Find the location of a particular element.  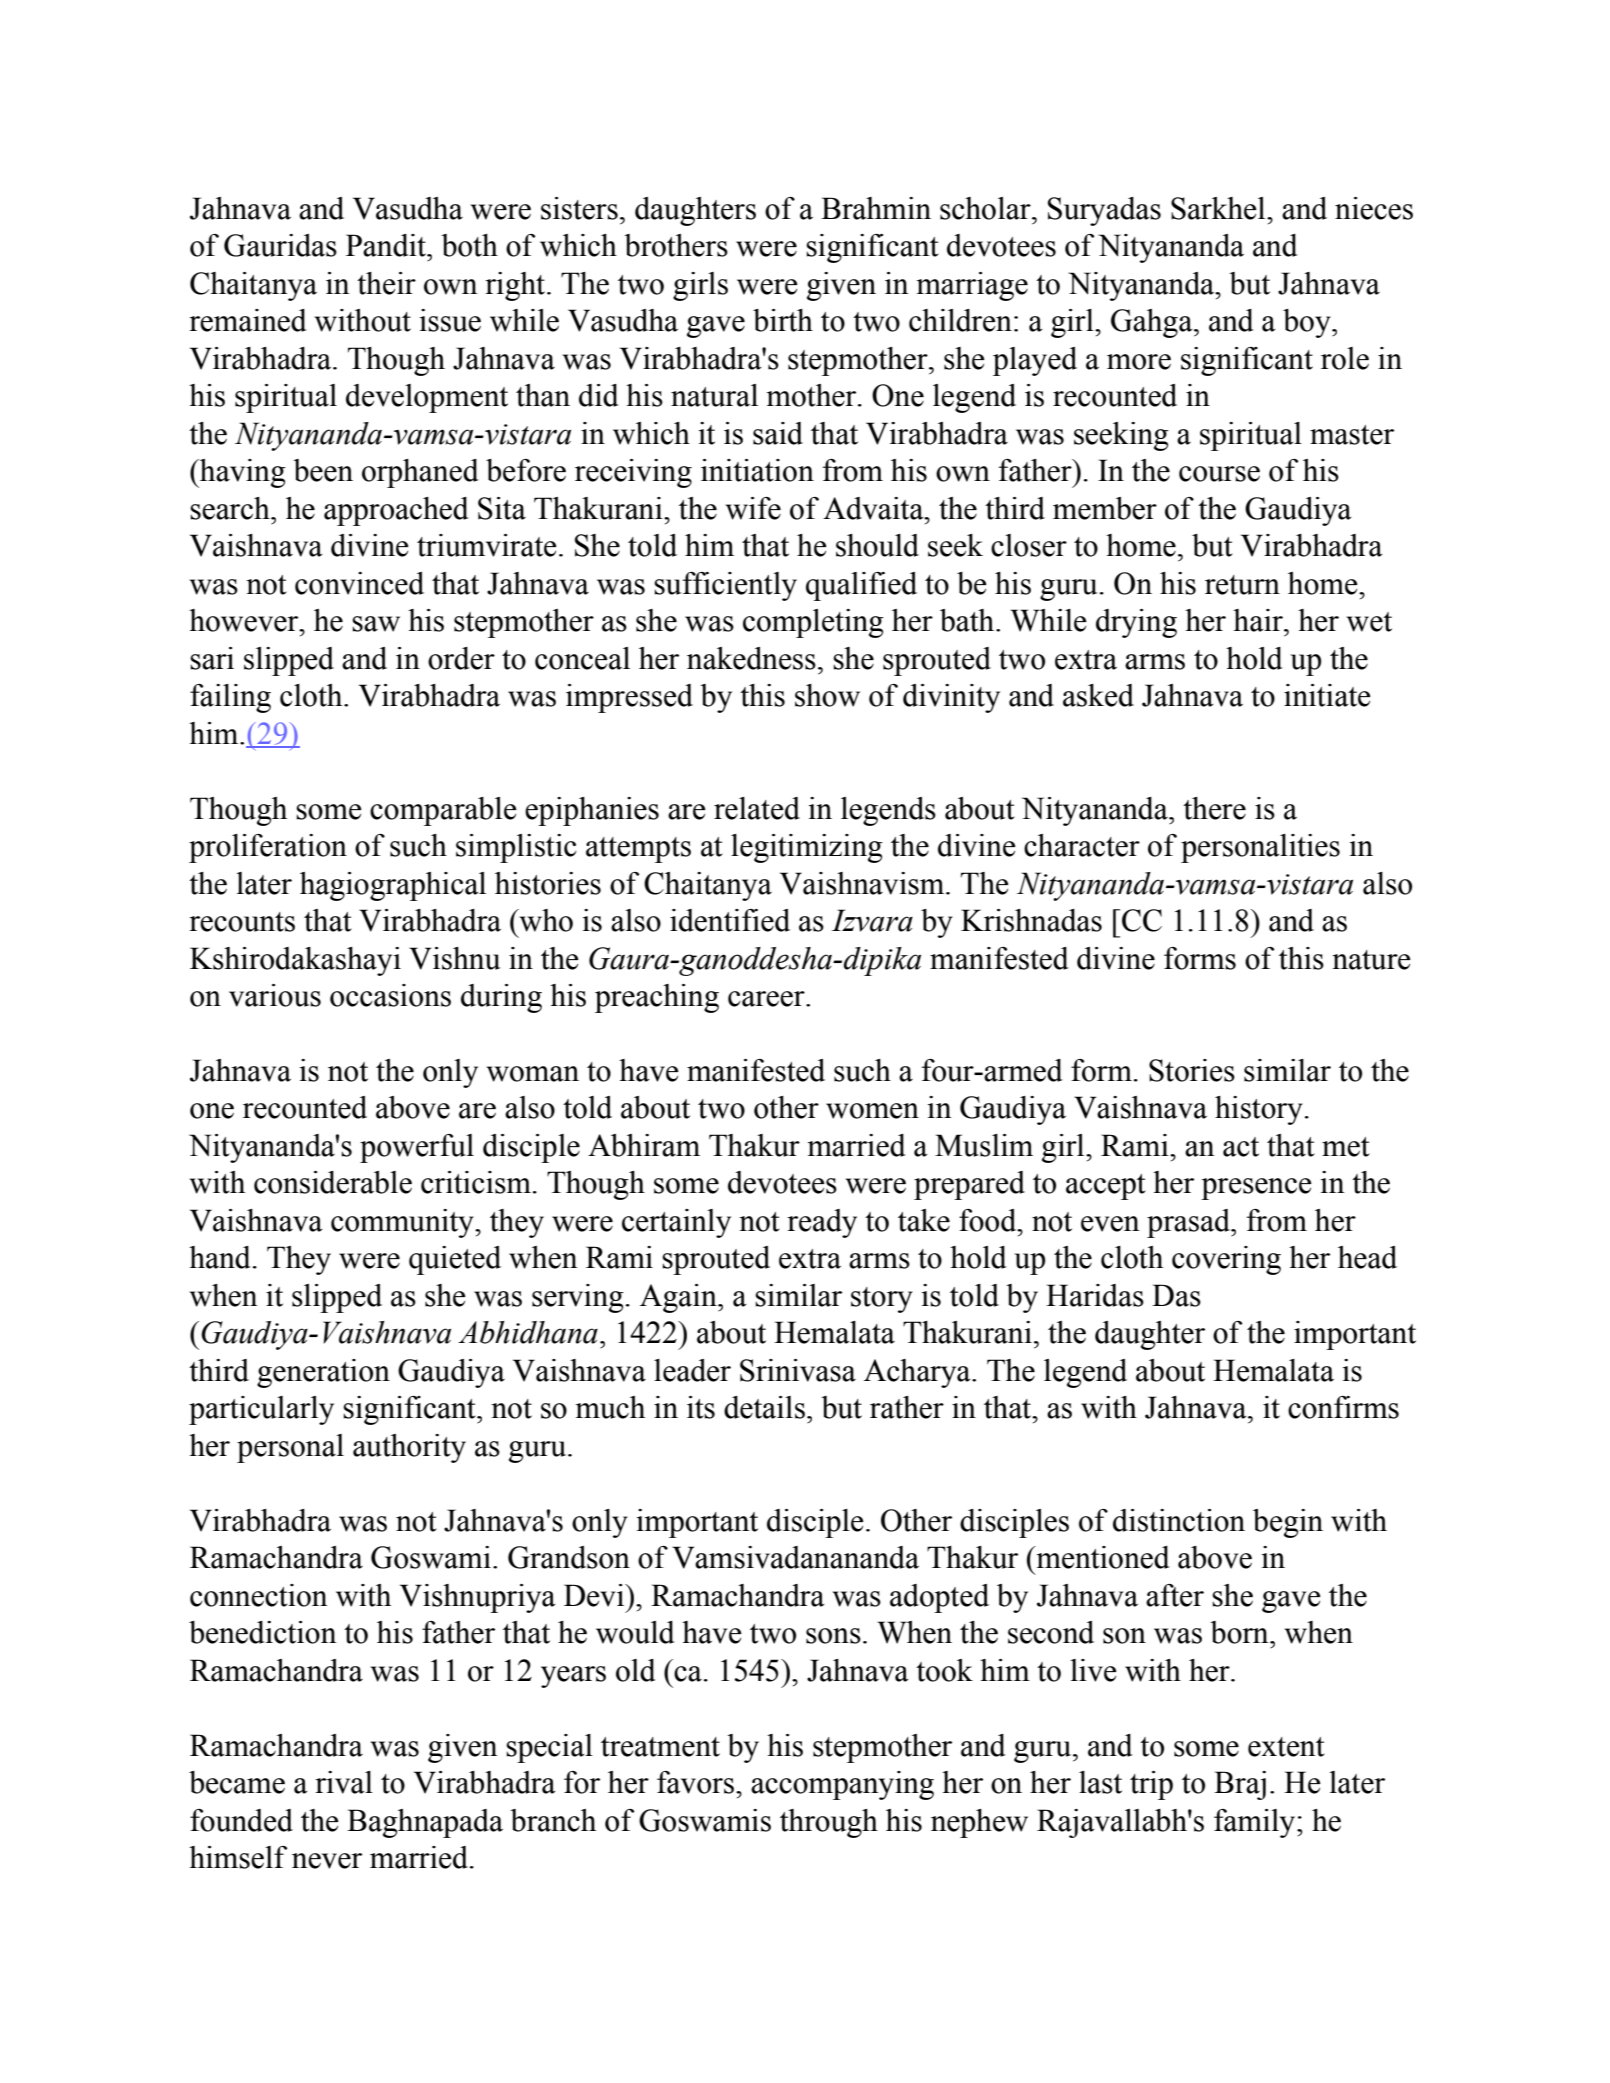

Pandit is located at coordinates (387, 245).
